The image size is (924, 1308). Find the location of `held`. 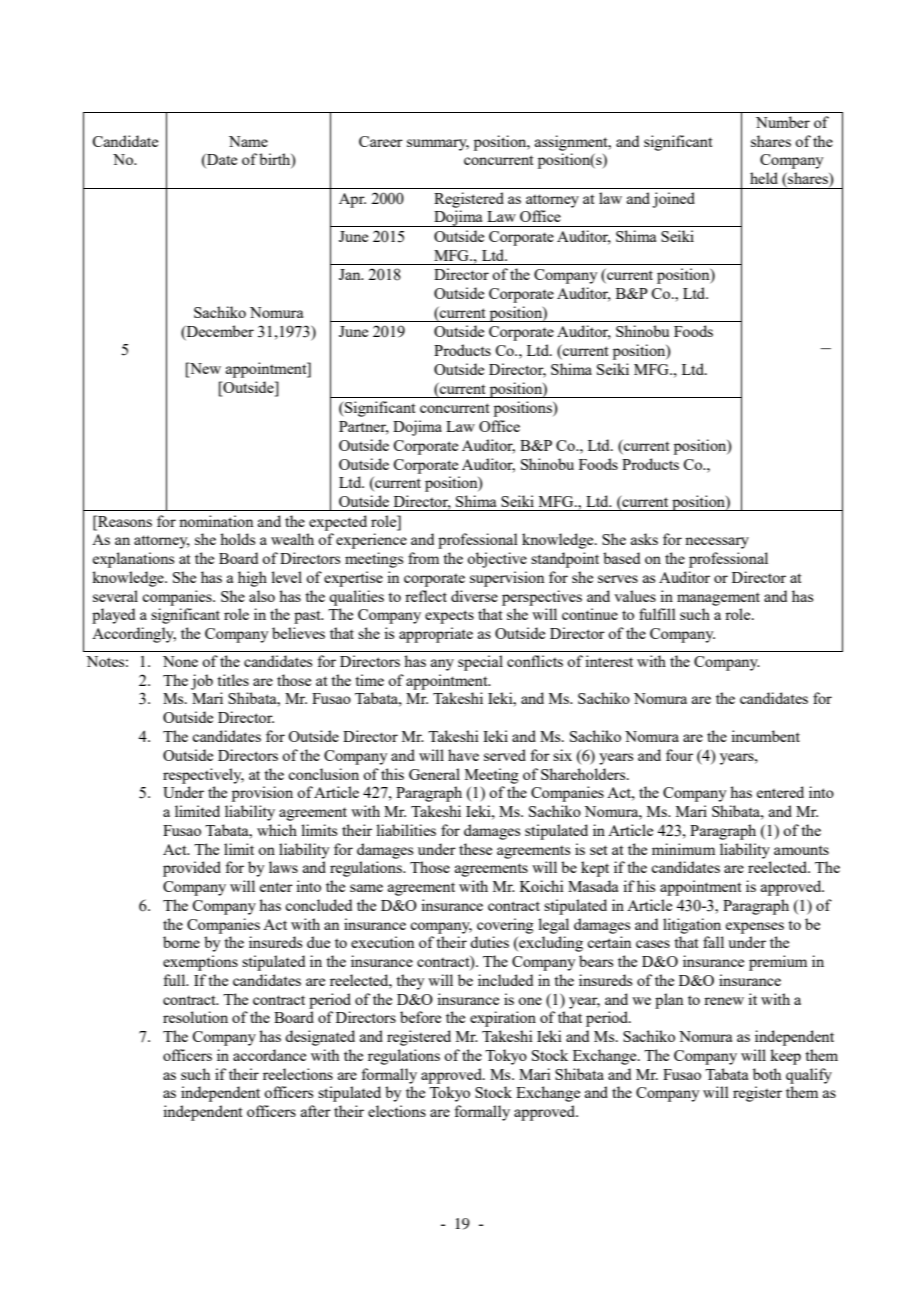

held is located at coordinates (764, 178).
